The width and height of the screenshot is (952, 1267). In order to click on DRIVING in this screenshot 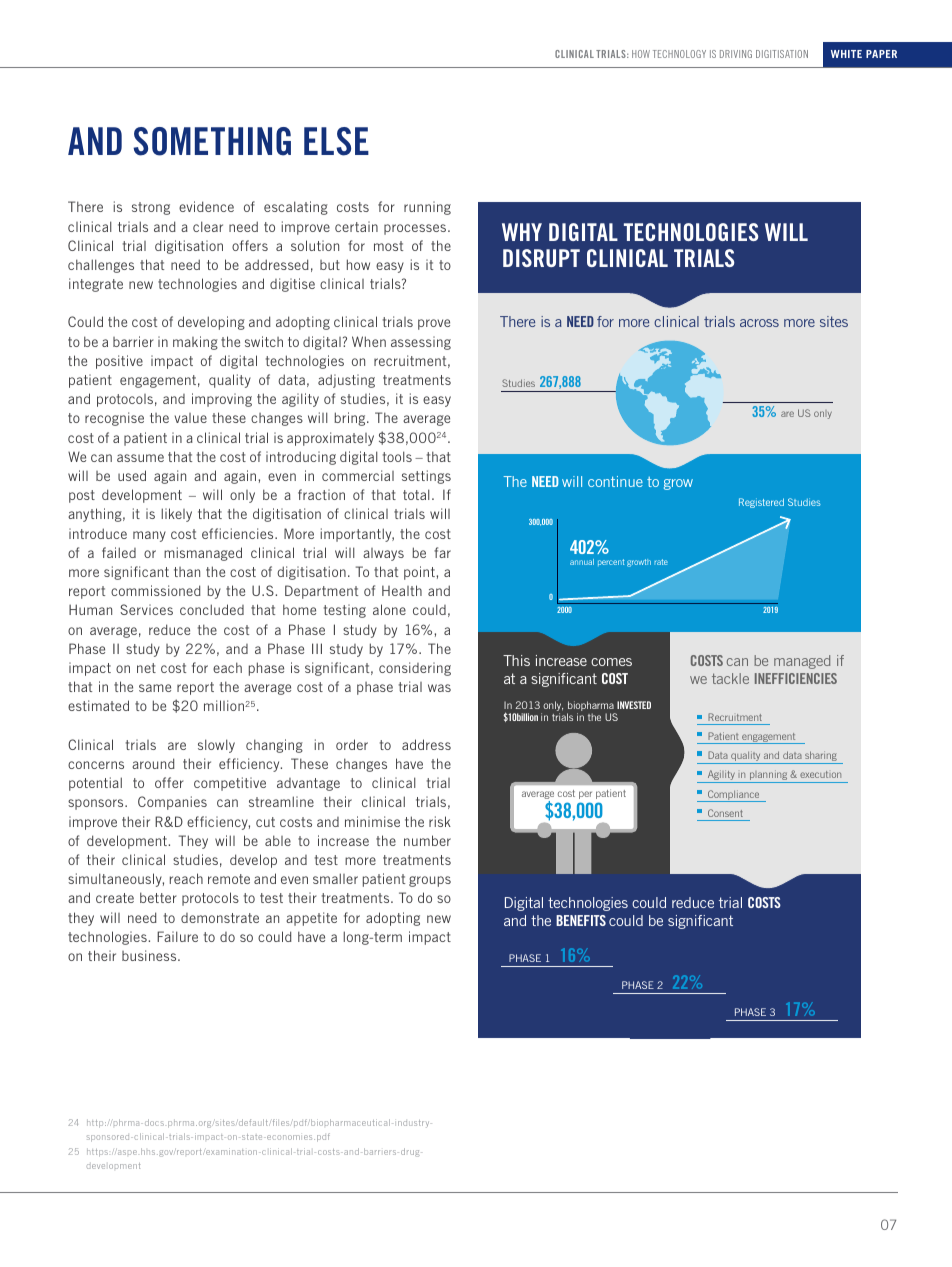, I will do `click(736, 54)`.
